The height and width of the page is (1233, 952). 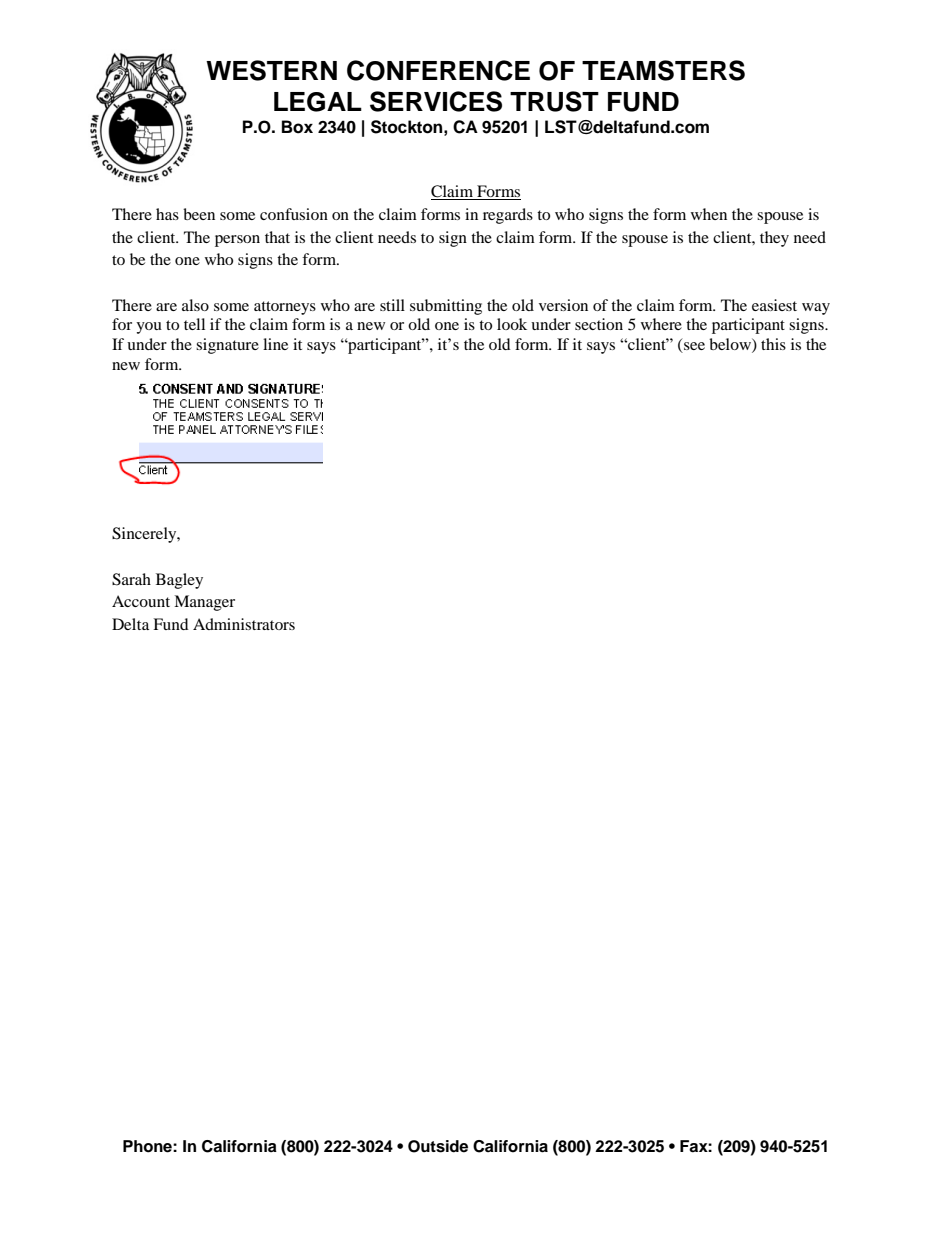 What do you see at coordinates (773, 344) in the page?
I see `this` at bounding box center [773, 344].
